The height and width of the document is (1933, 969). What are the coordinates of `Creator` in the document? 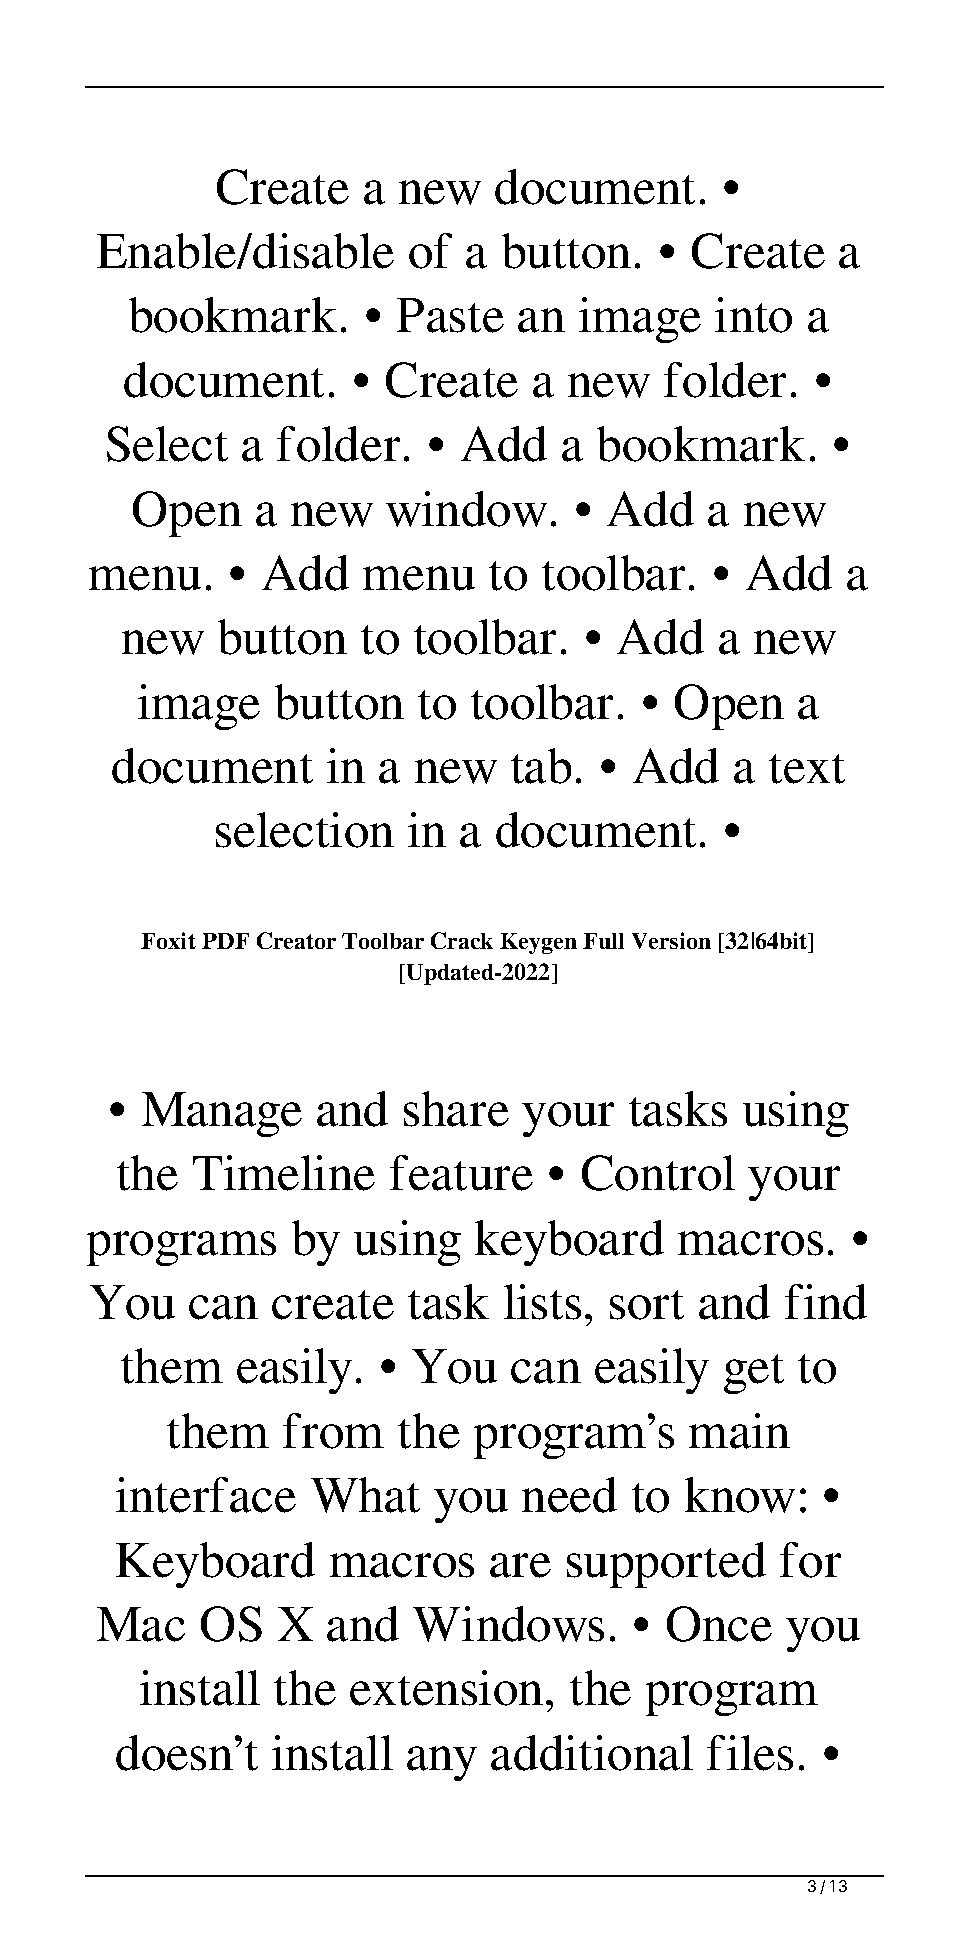 It's located at (296, 940).
